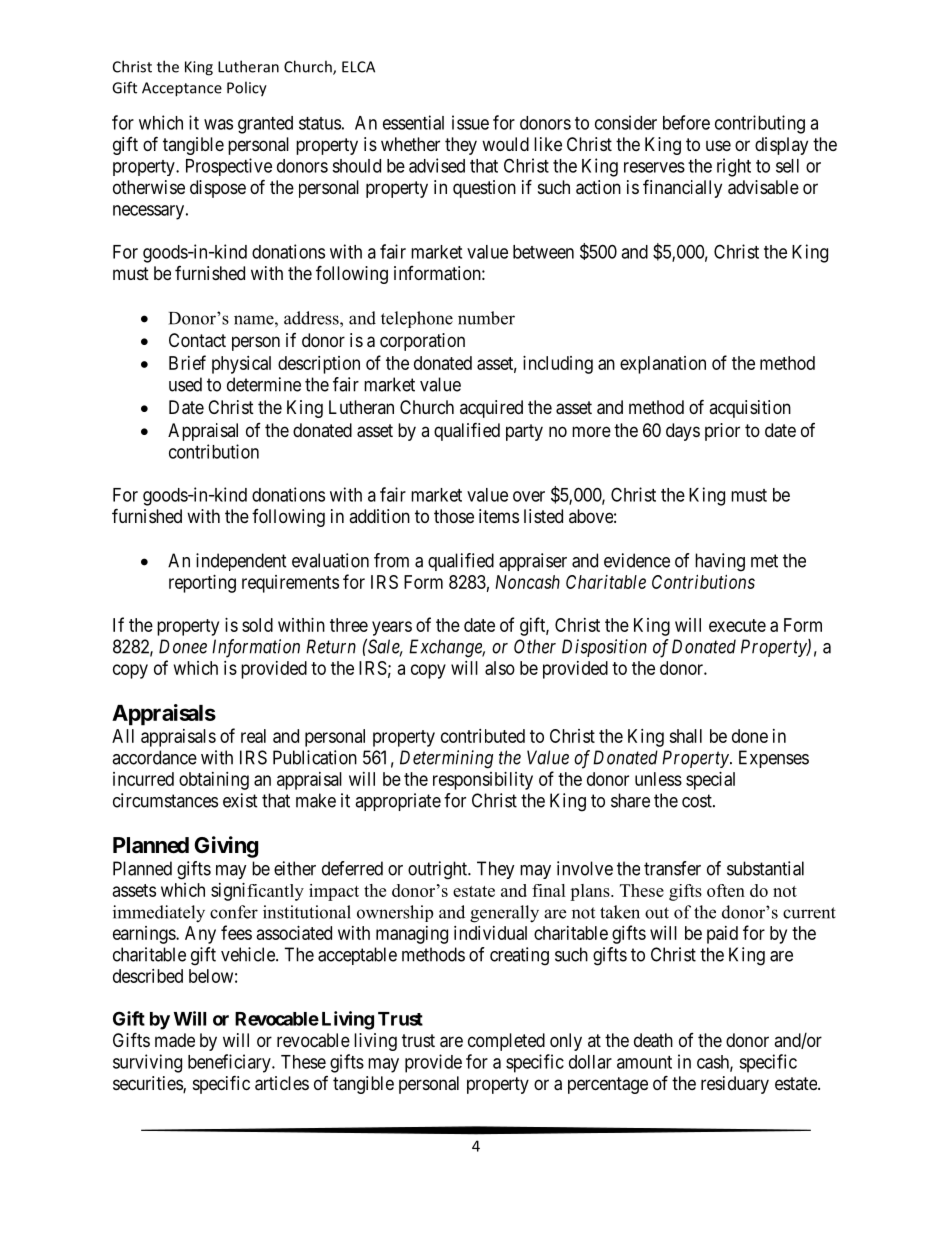 The width and height of the screenshot is (952, 1233). Describe the element at coordinates (230, 1063) in the screenshot. I see `beneficiary` at that location.
